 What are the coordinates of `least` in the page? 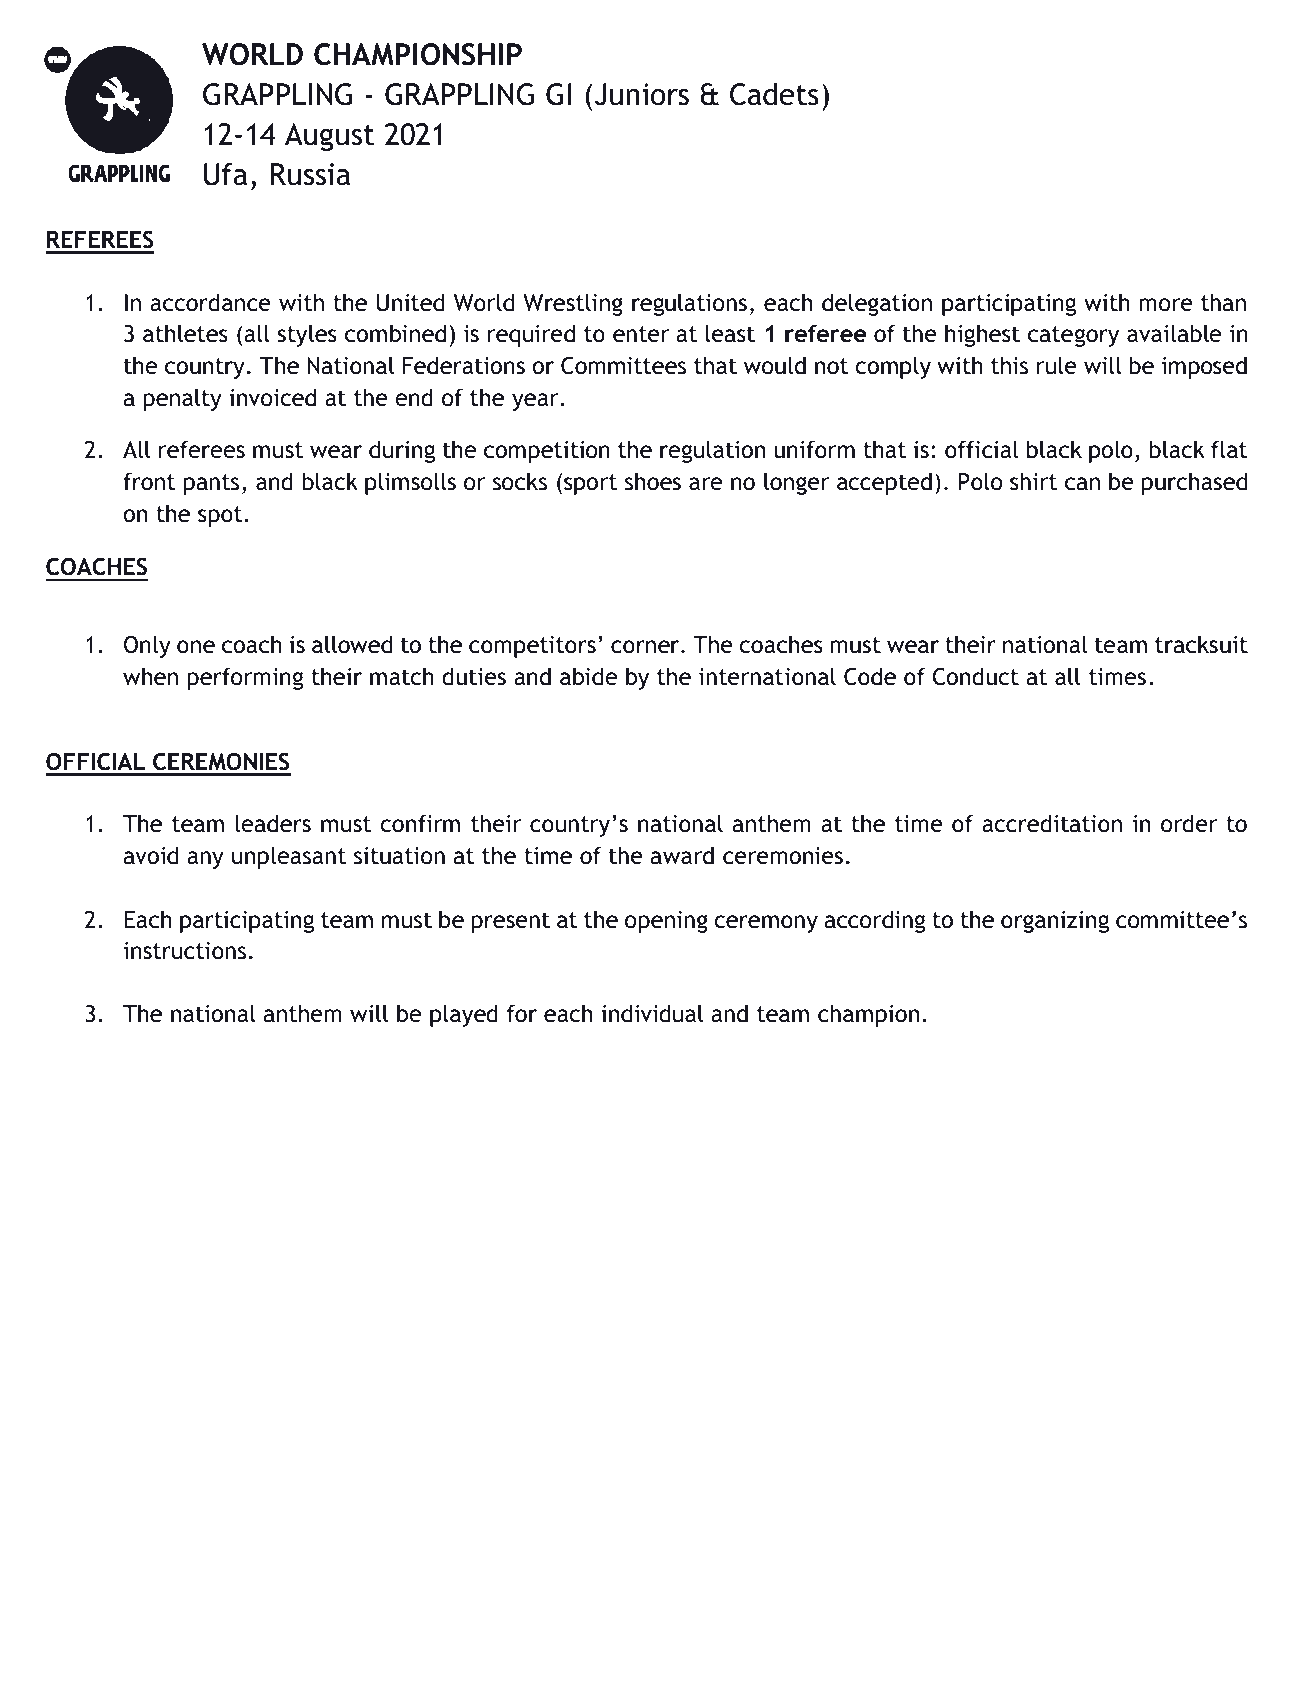 It's located at (730, 333).
